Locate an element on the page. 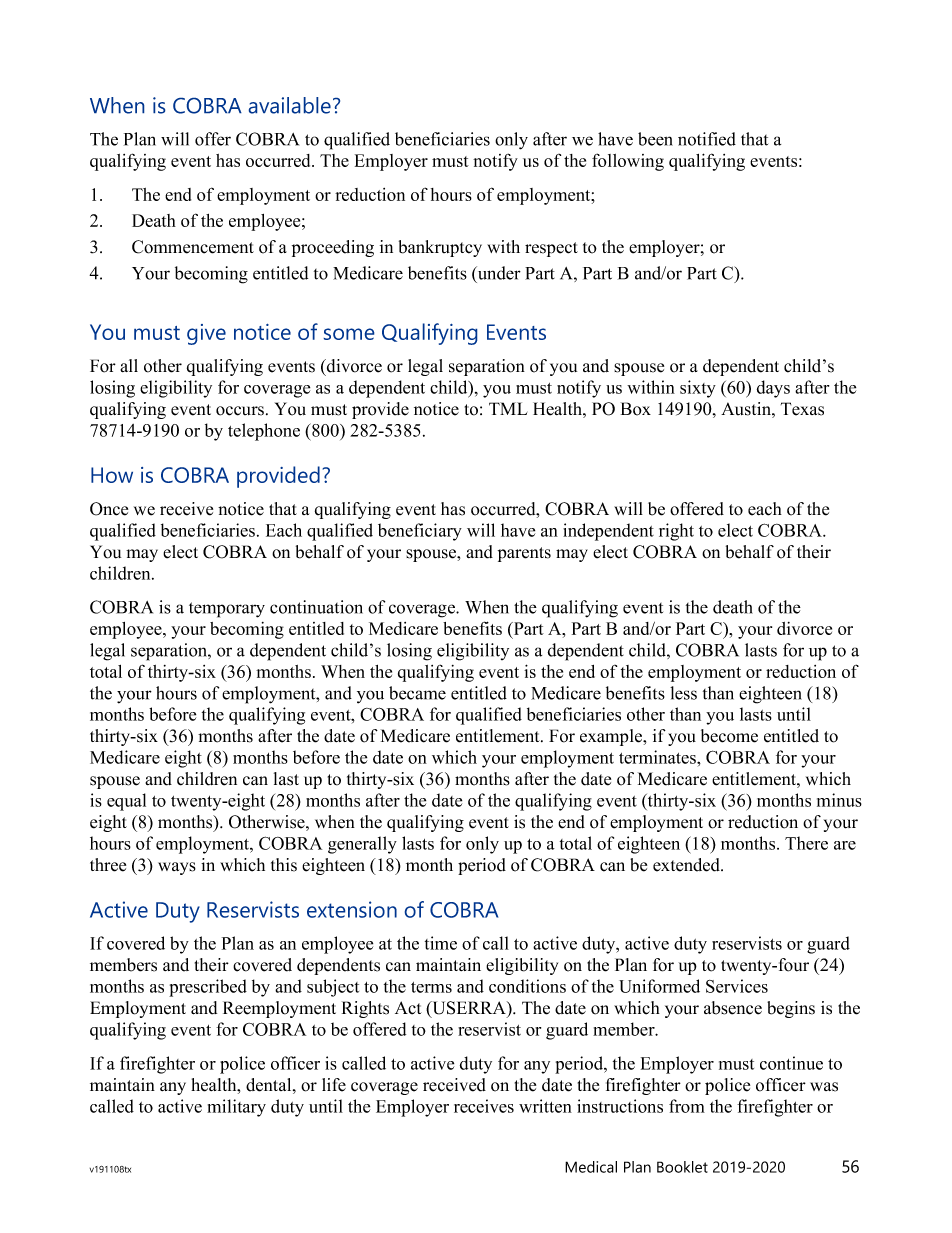 The height and width of the document is (1233, 952). less is located at coordinates (683, 693).
